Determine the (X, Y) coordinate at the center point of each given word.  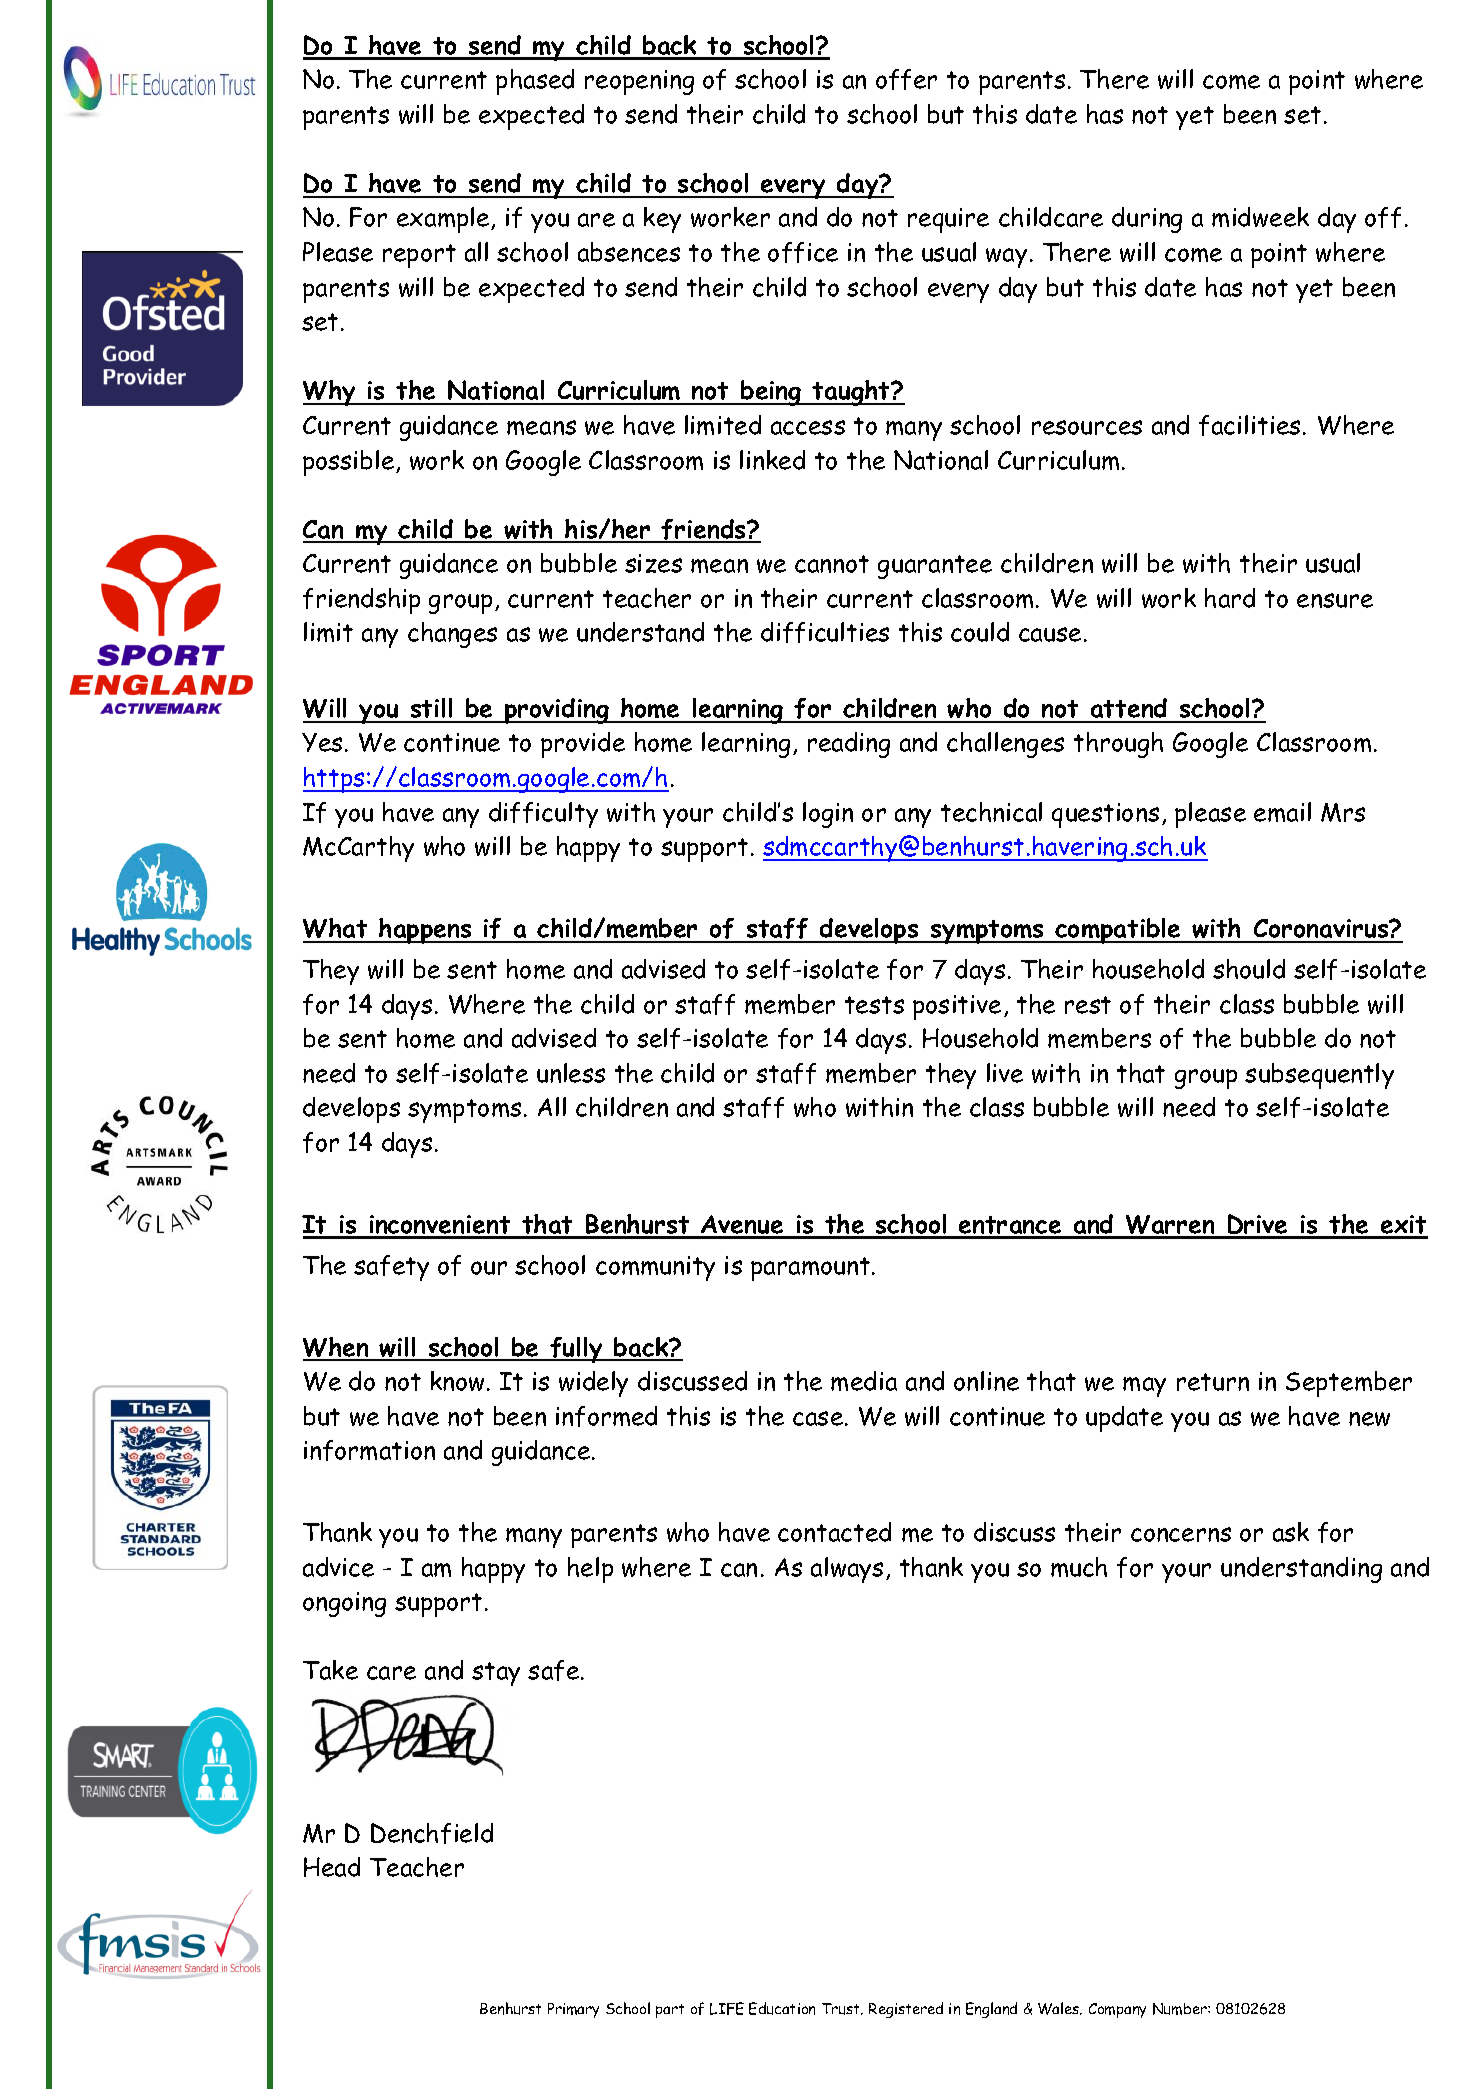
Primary (573, 2010)
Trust (842, 2009)
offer (906, 79)
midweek (1260, 217)
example (444, 220)
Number (1181, 2009)
